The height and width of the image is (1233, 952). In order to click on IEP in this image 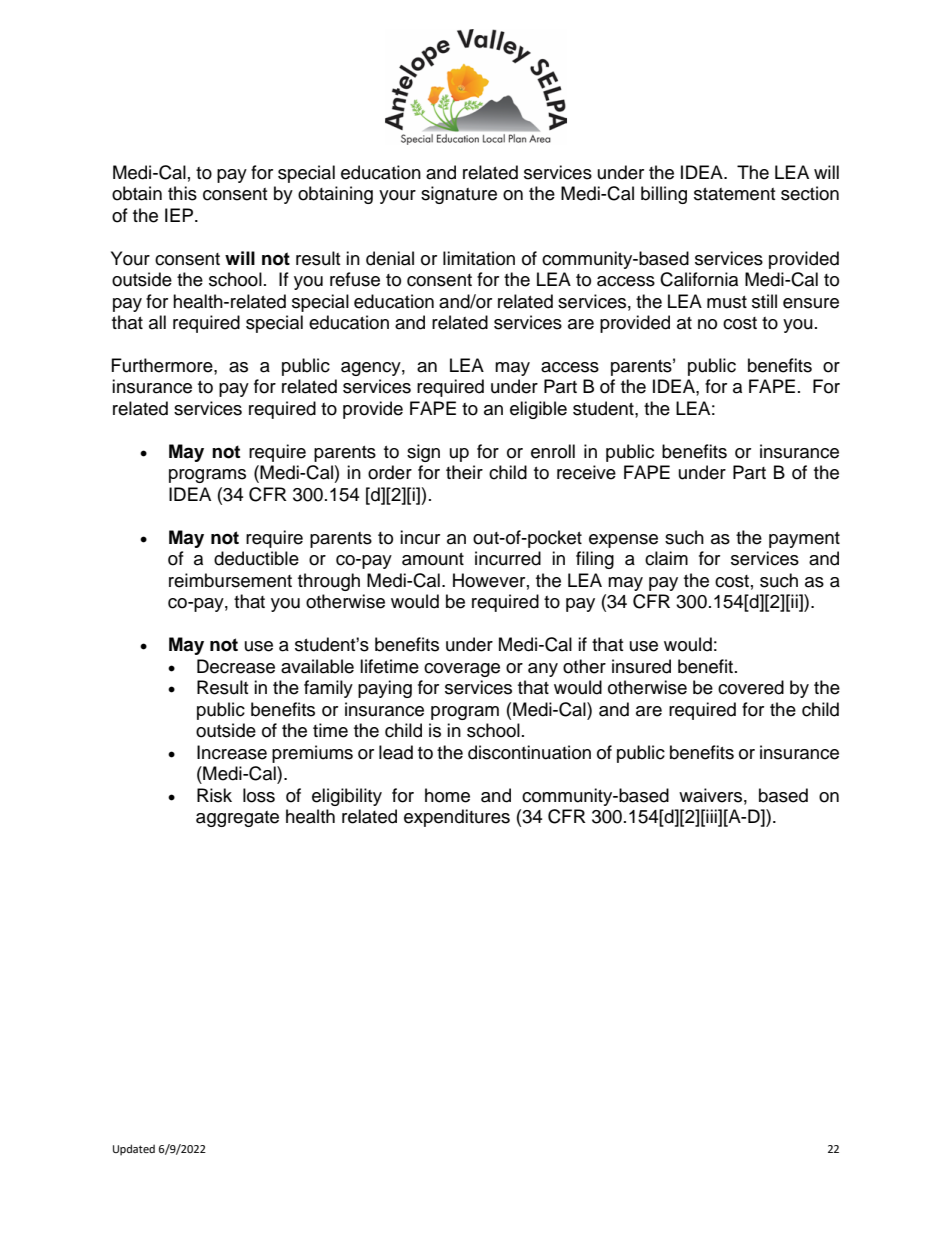, I will do `click(180, 215)`.
